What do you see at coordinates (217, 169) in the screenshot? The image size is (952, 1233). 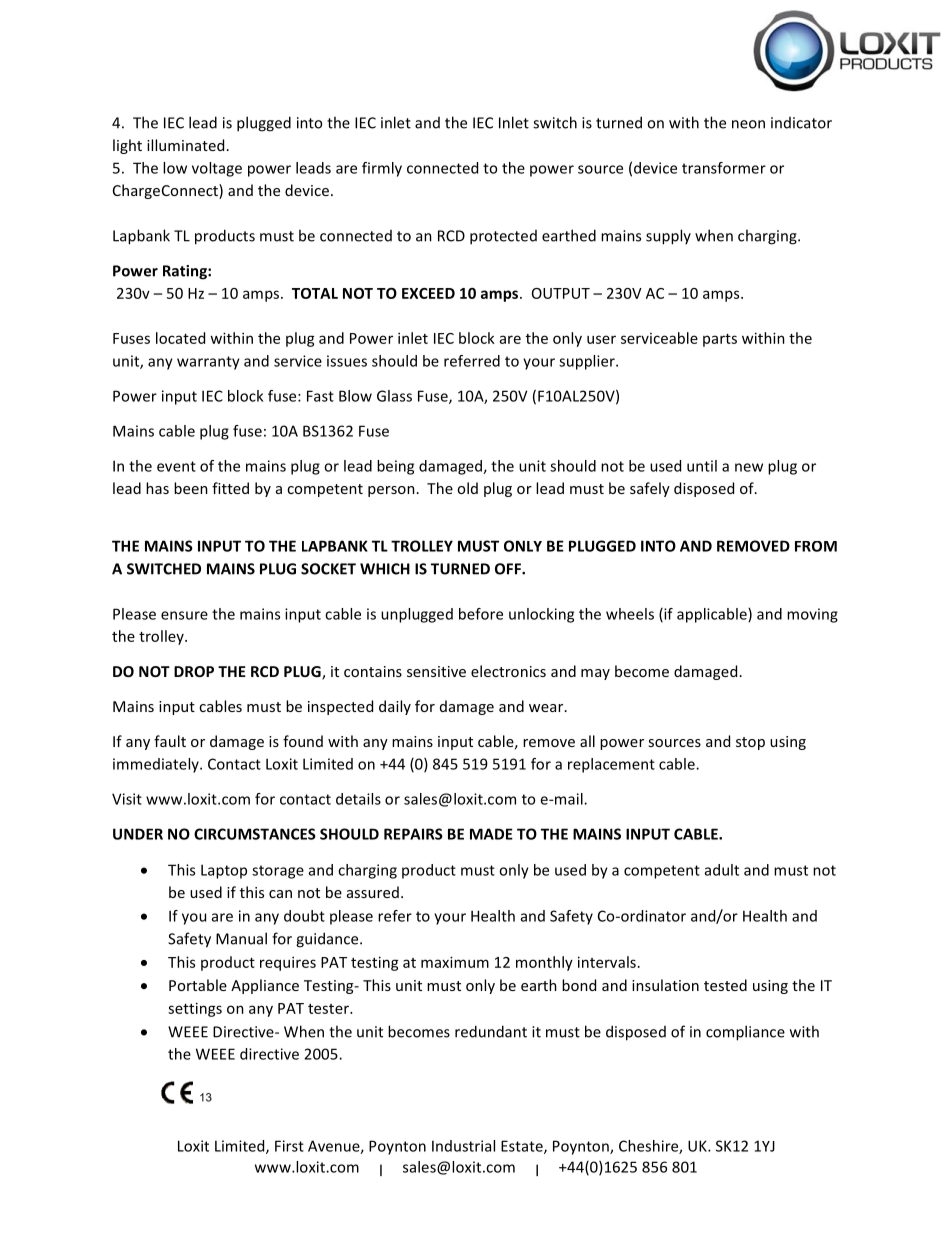 I see `voltage` at bounding box center [217, 169].
